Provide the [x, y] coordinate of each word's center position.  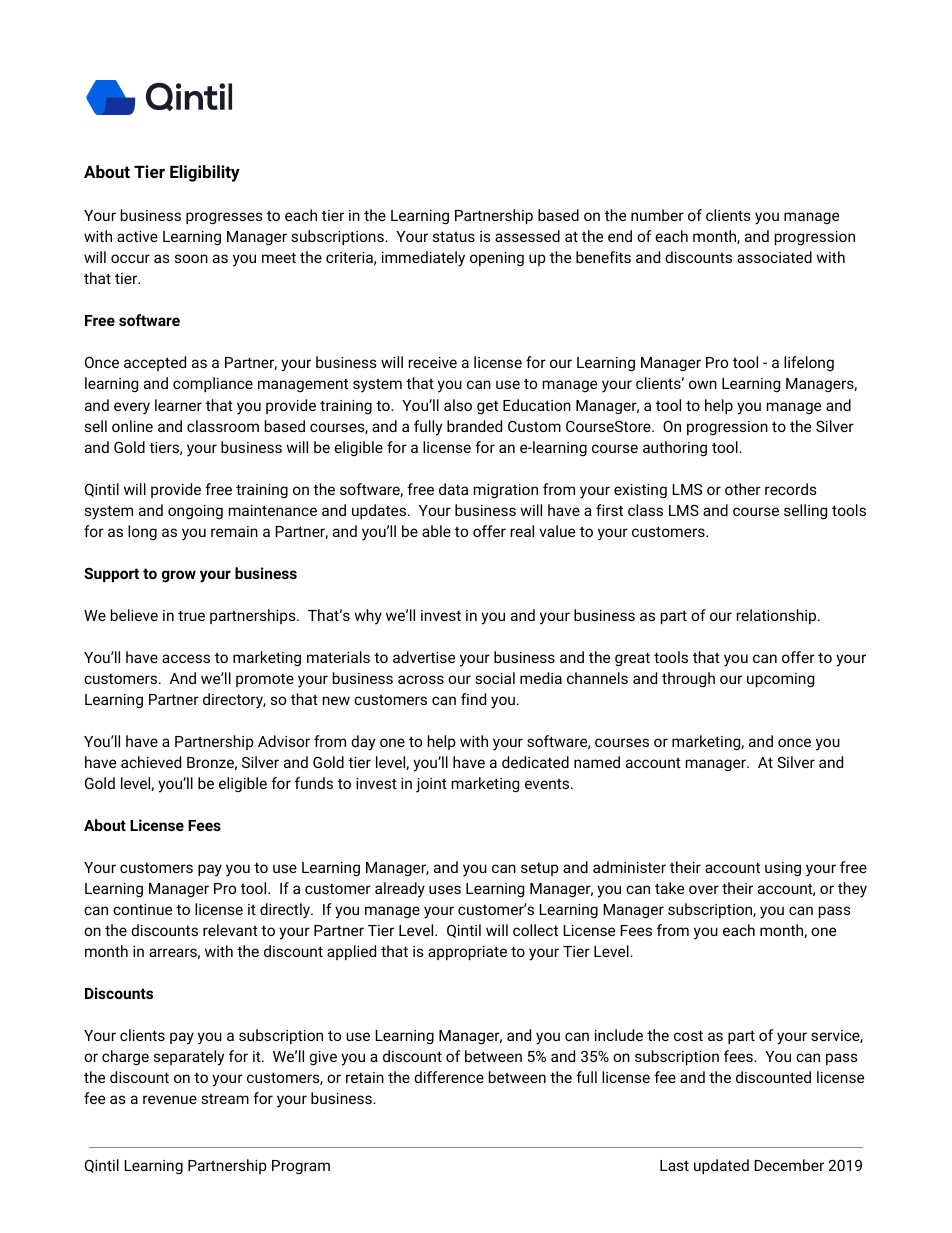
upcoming [780, 680]
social [495, 678]
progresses [224, 218]
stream [225, 1099]
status [454, 236]
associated [774, 257]
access [186, 658]
